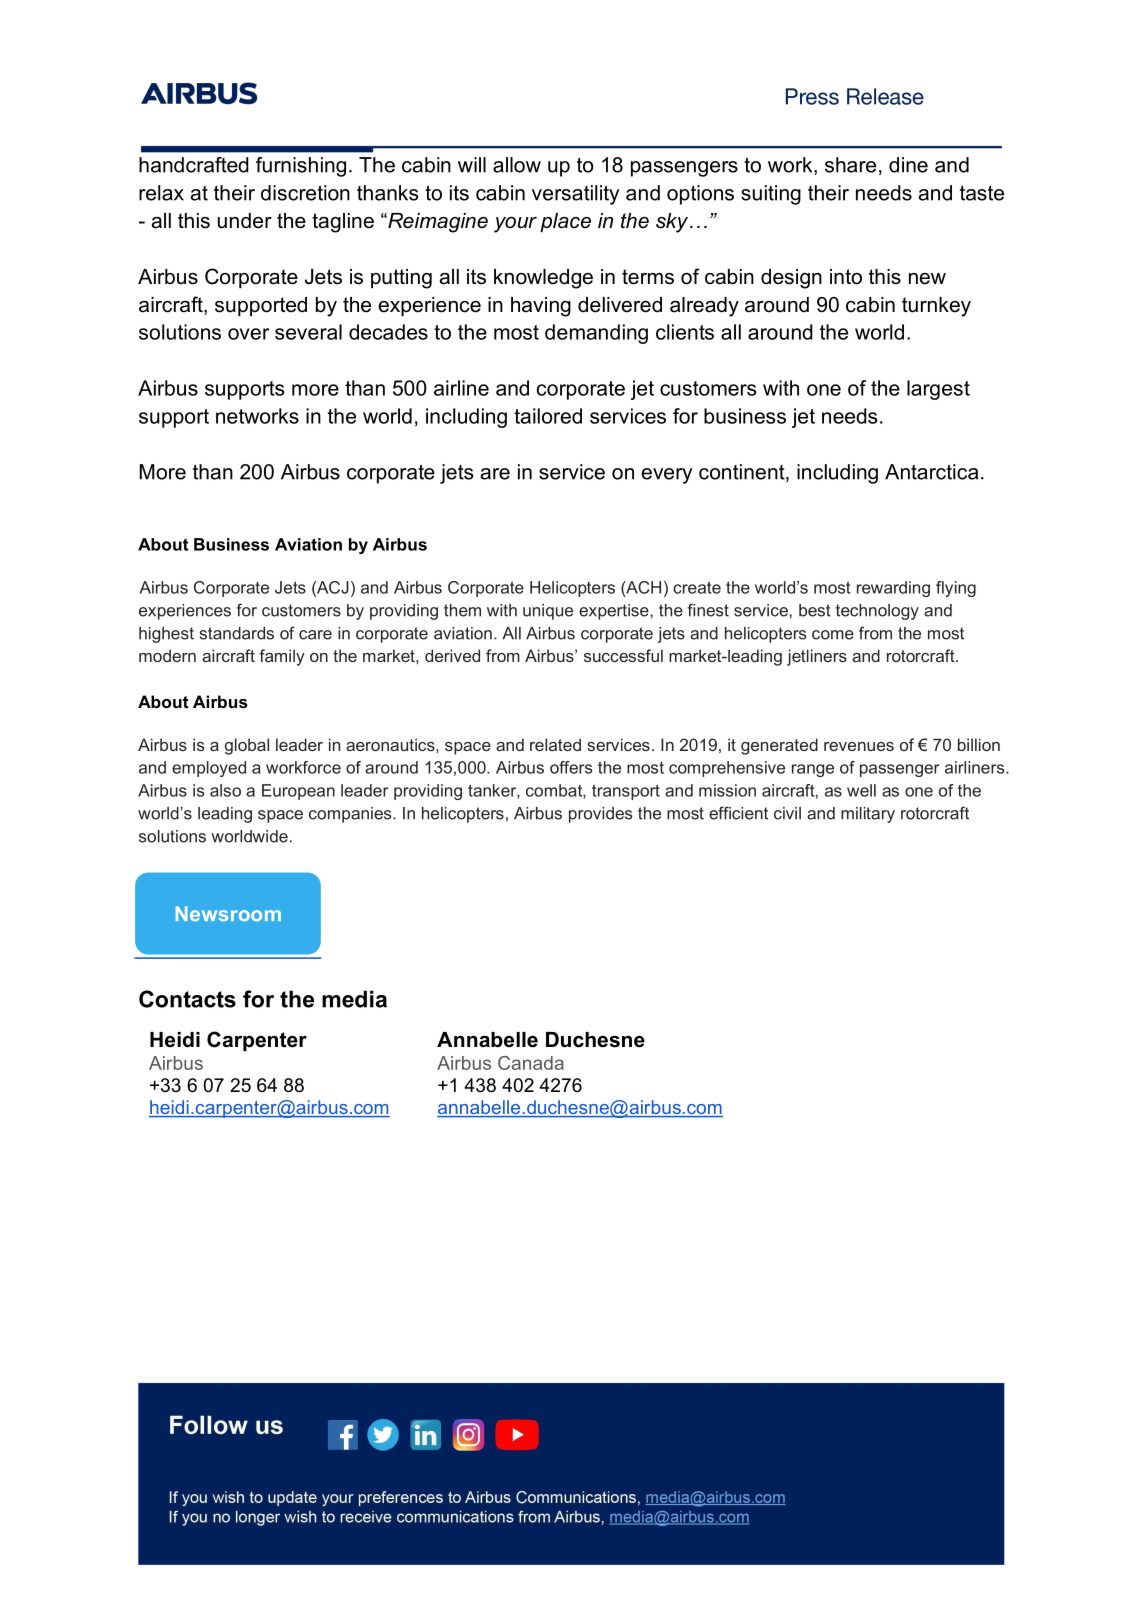 The width and height of the screenshot is (1143, 1615). I want to click on Canada, so click(531, 1063).
